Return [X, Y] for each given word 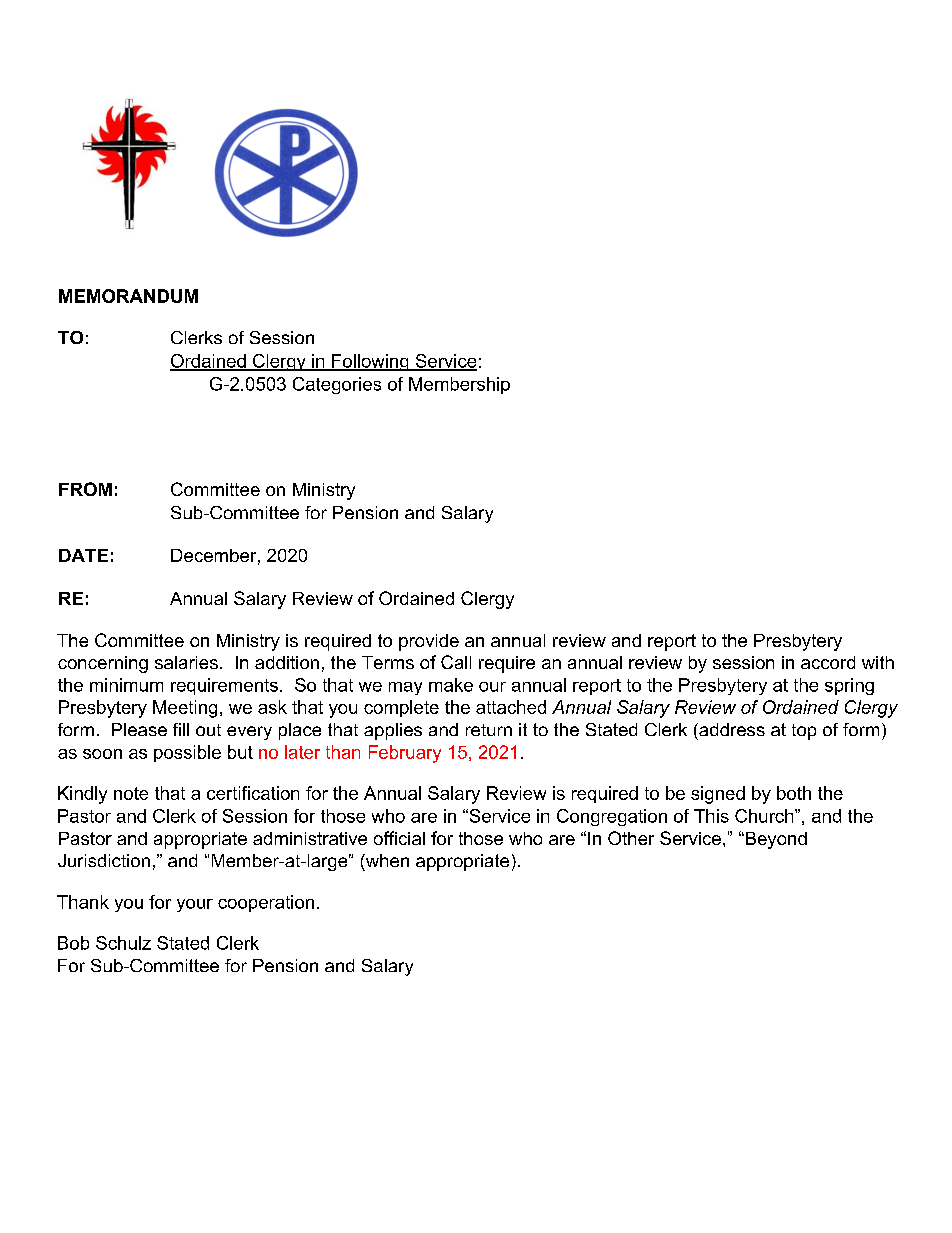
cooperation [266, 903]
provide [429, 642]
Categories [337, 385]
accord [828, 662]
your [195, 905]
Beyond [775, 840]
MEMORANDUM [128, 296]
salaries [186, 662]
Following [370, 362]
